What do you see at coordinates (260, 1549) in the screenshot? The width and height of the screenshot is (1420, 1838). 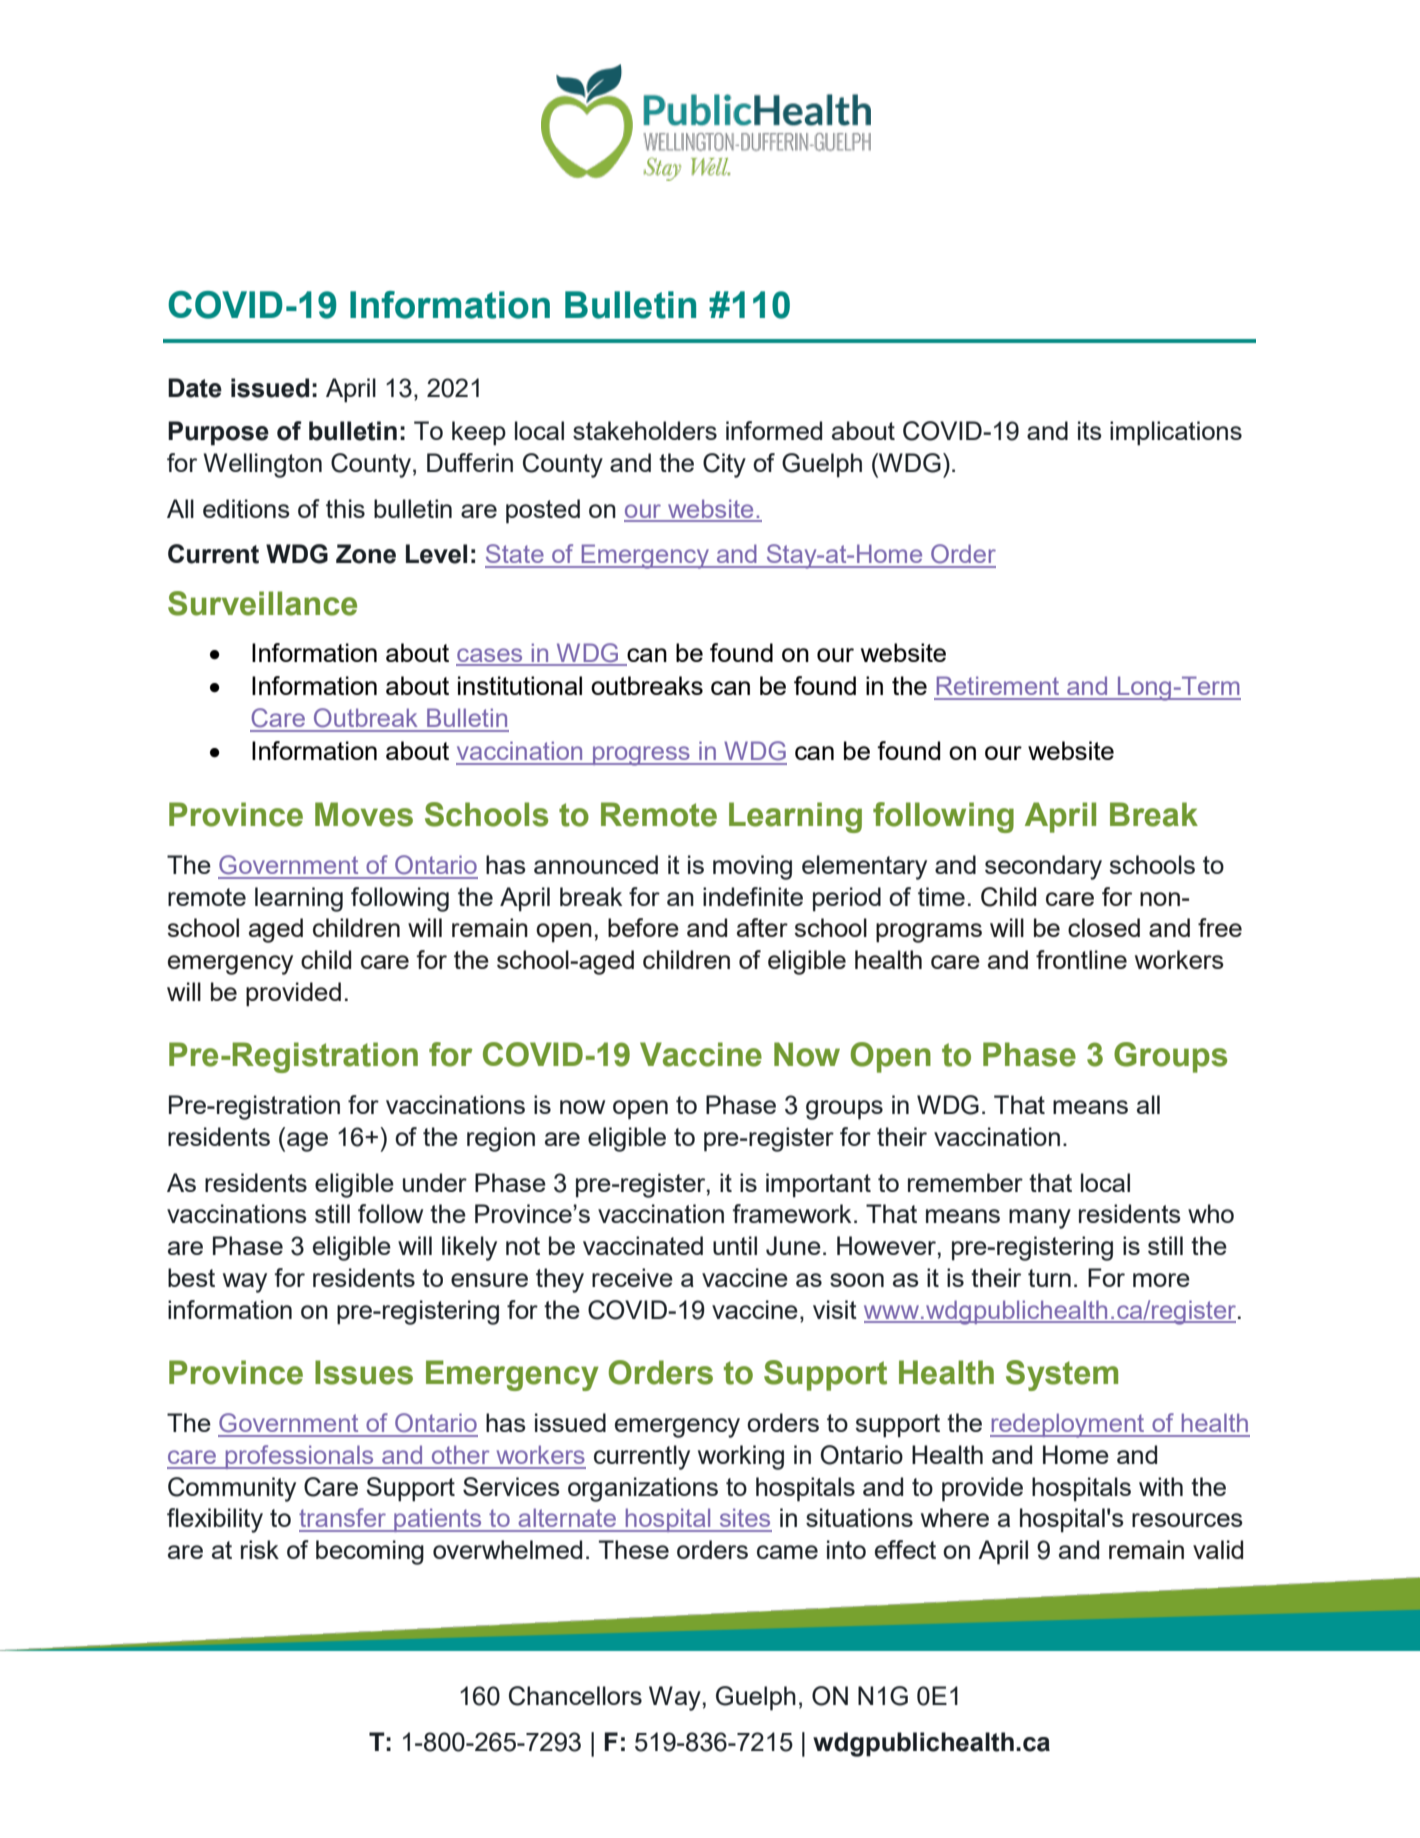 I see `risk` at bounding box center [260, 1549].
